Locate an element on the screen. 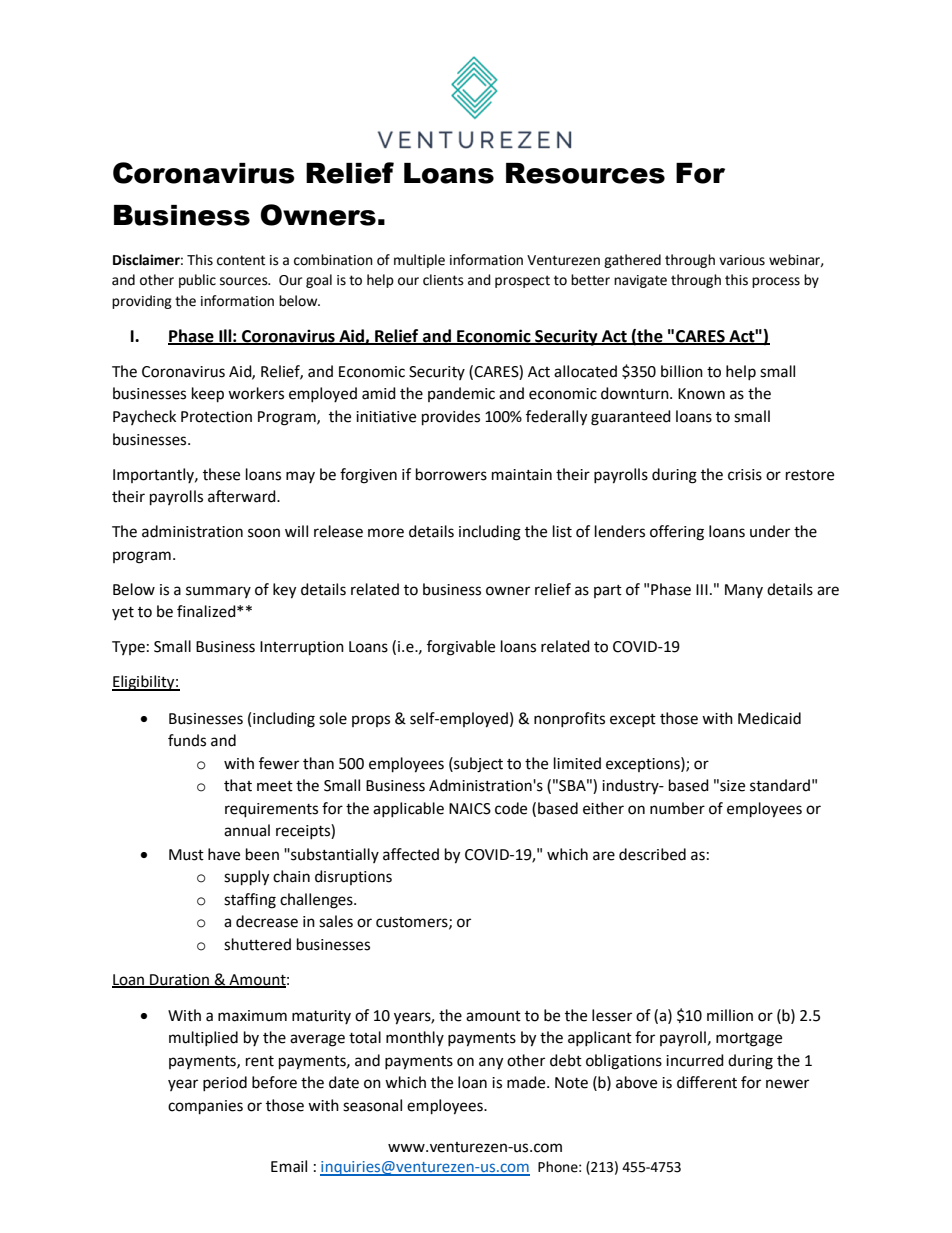 The width and height of the screenshot is (952, 1233). various is located at coordinates (742, 260).
